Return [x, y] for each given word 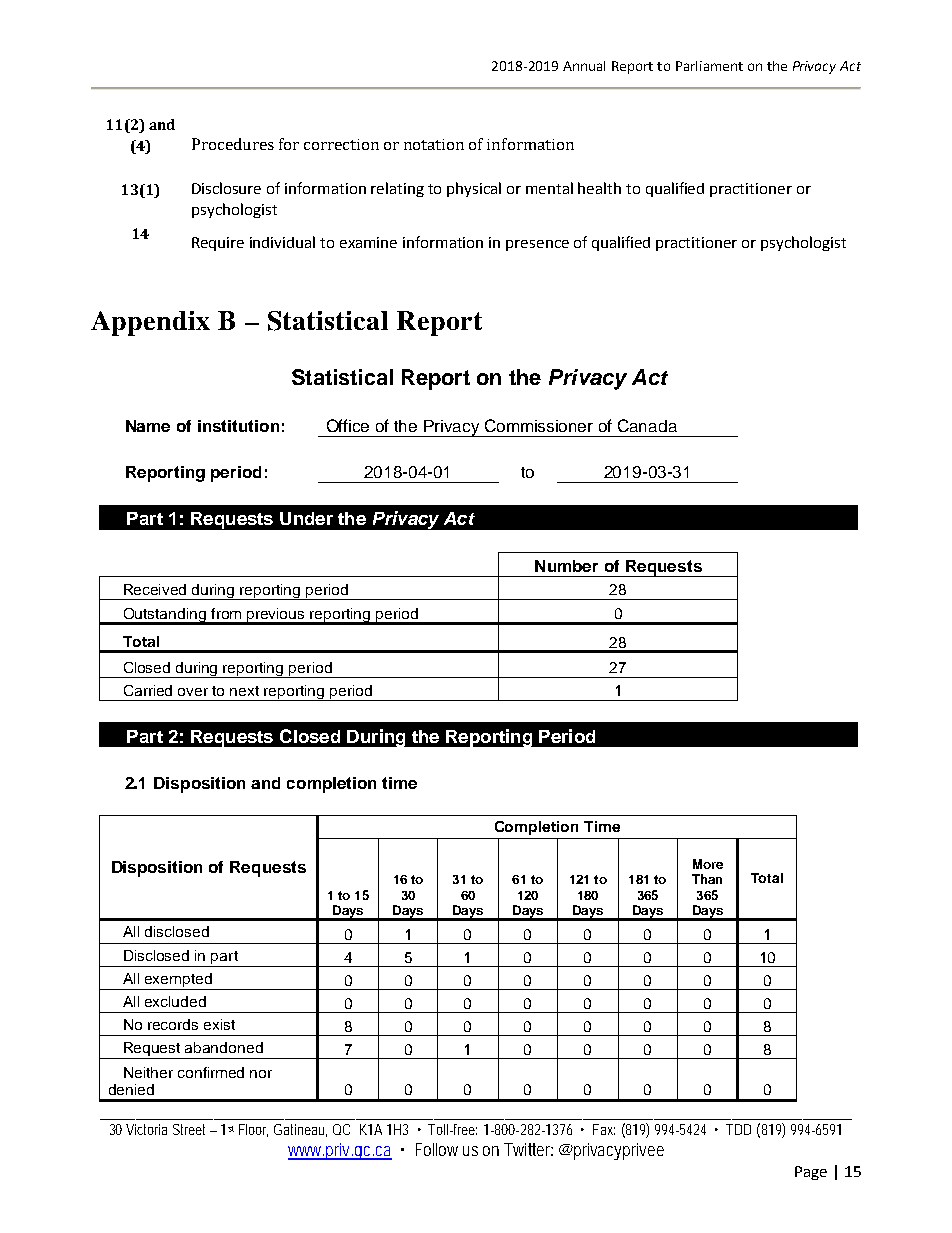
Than [707, 879]
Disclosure [226, 188]
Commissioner [539, 425]
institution [238, 426]
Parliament [709, 66]
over [193, 692]
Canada [647, 425]
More [708, 864]
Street [192, 1129]
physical [474, 189]
